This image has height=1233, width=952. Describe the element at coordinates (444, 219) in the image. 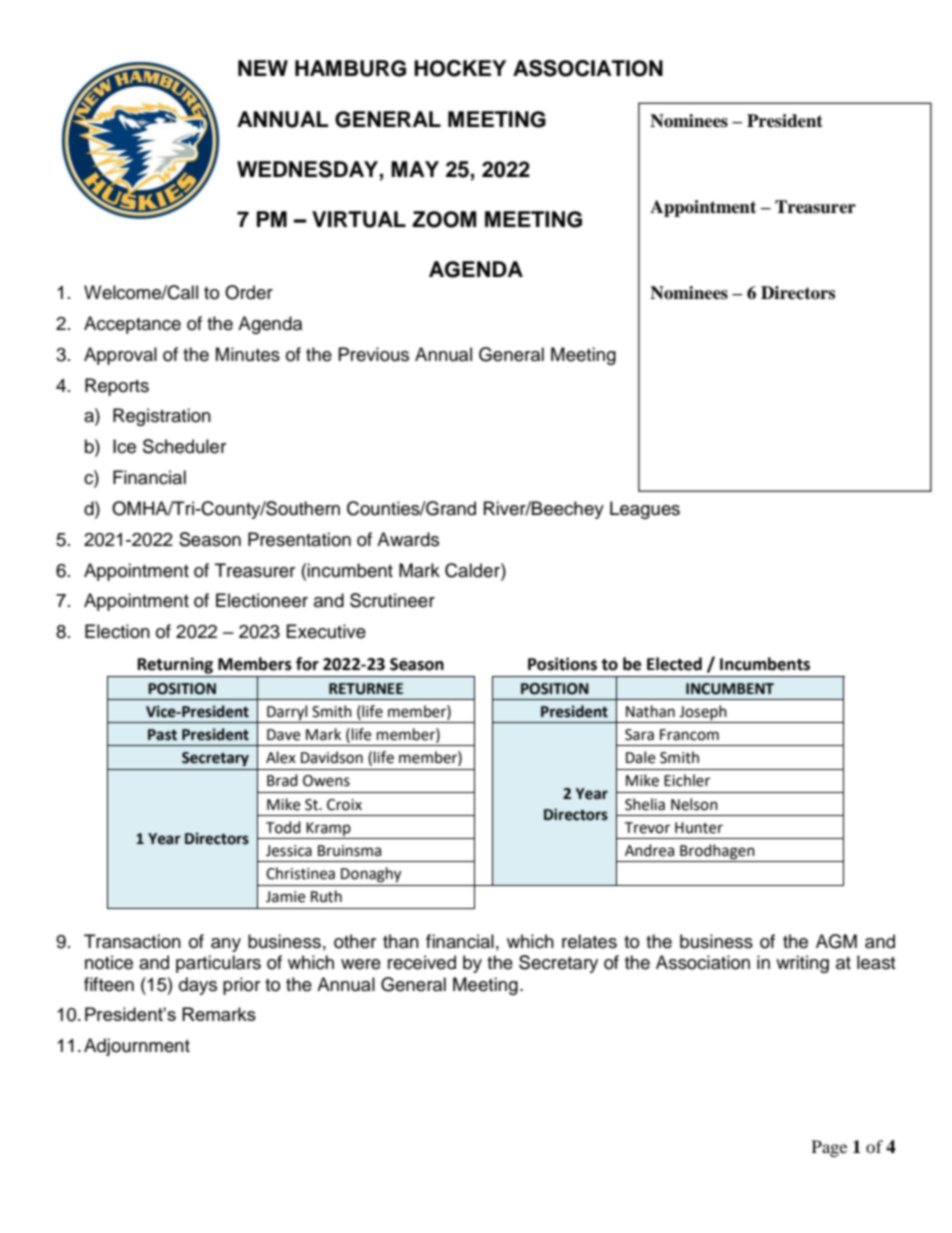

I see `ZOOM` at that location.
